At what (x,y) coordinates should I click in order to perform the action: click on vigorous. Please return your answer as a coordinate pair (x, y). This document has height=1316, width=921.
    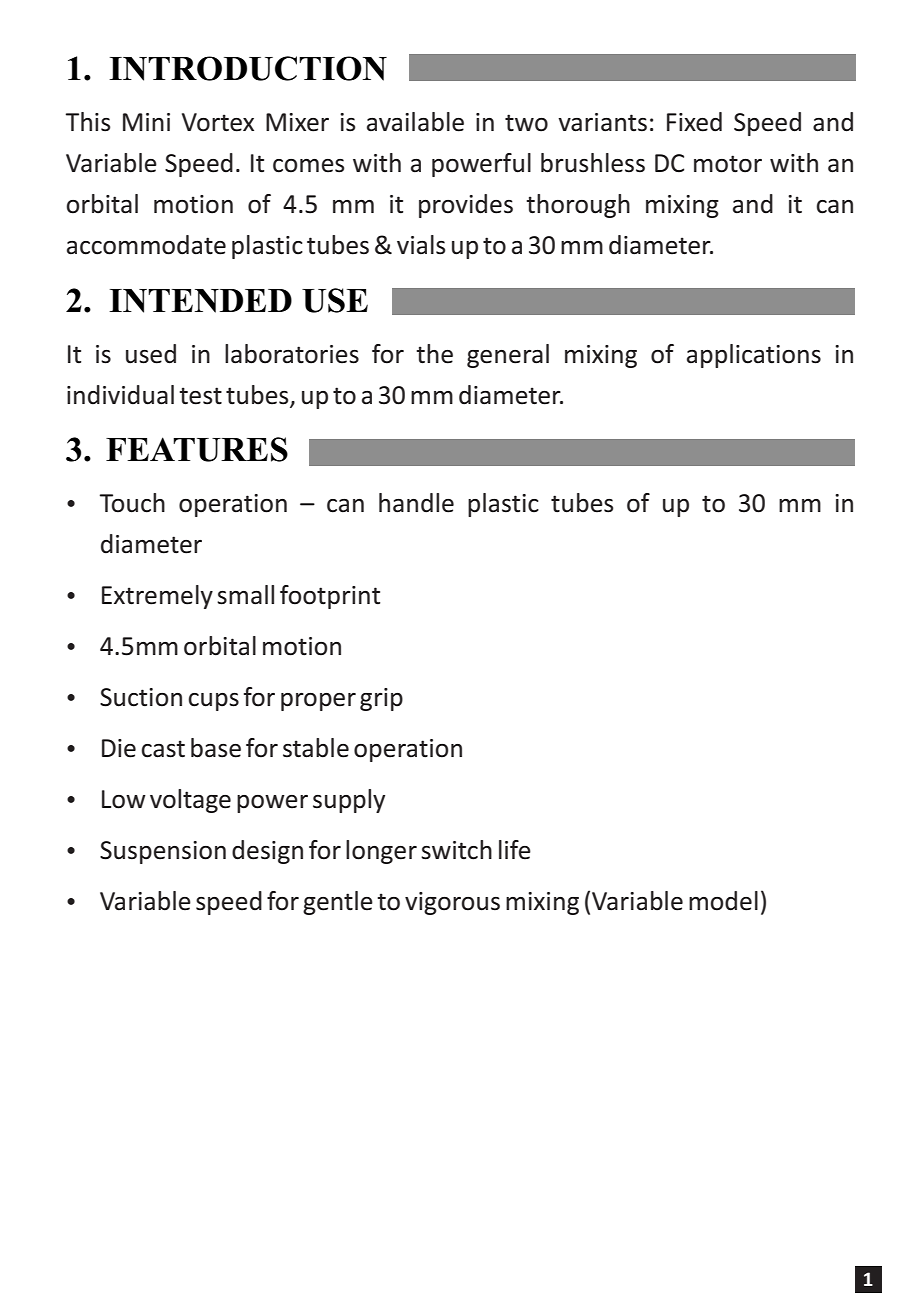
    Looking at the image, I should click on (452, 903).
